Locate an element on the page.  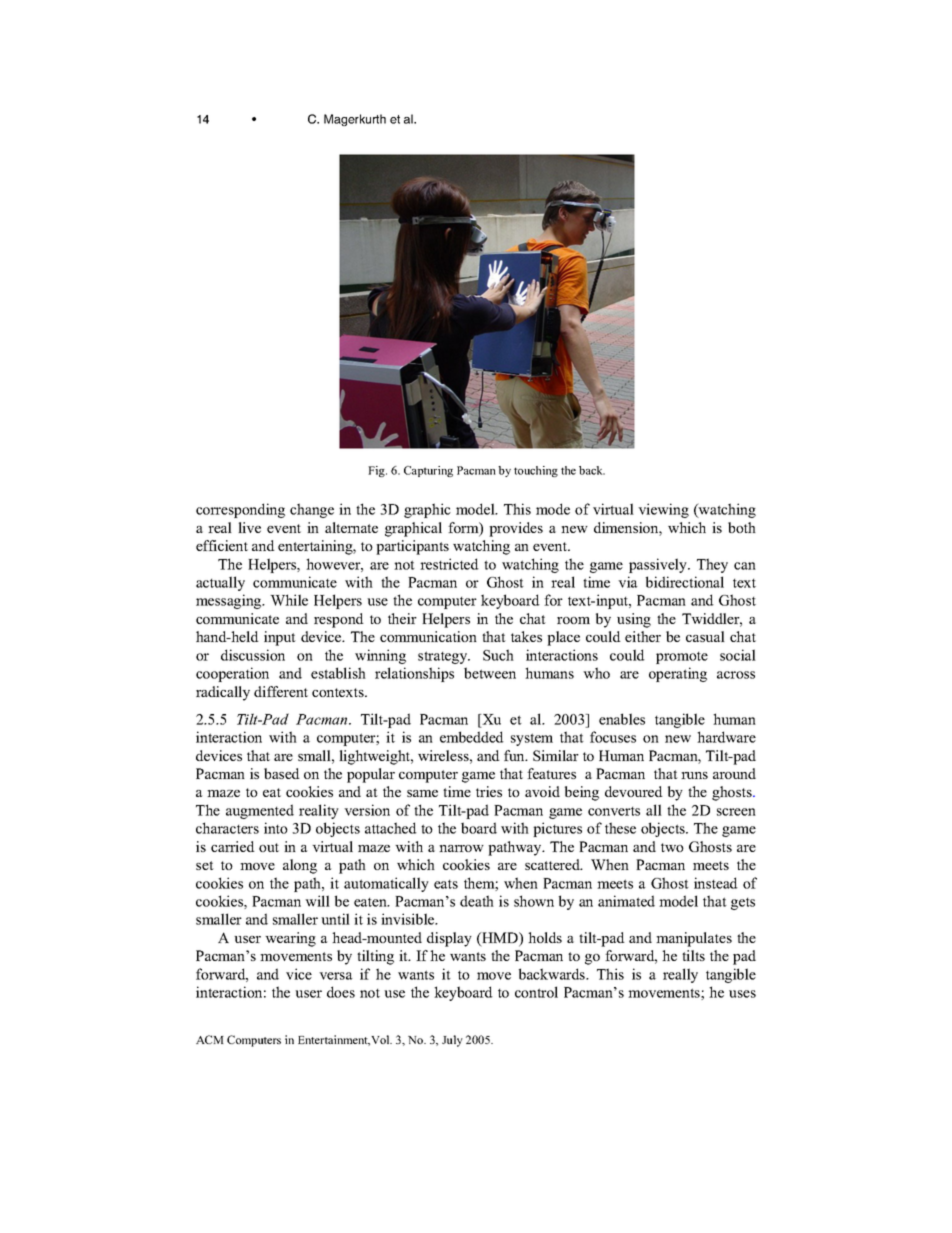
runs is located at coordinates (694, 775).
